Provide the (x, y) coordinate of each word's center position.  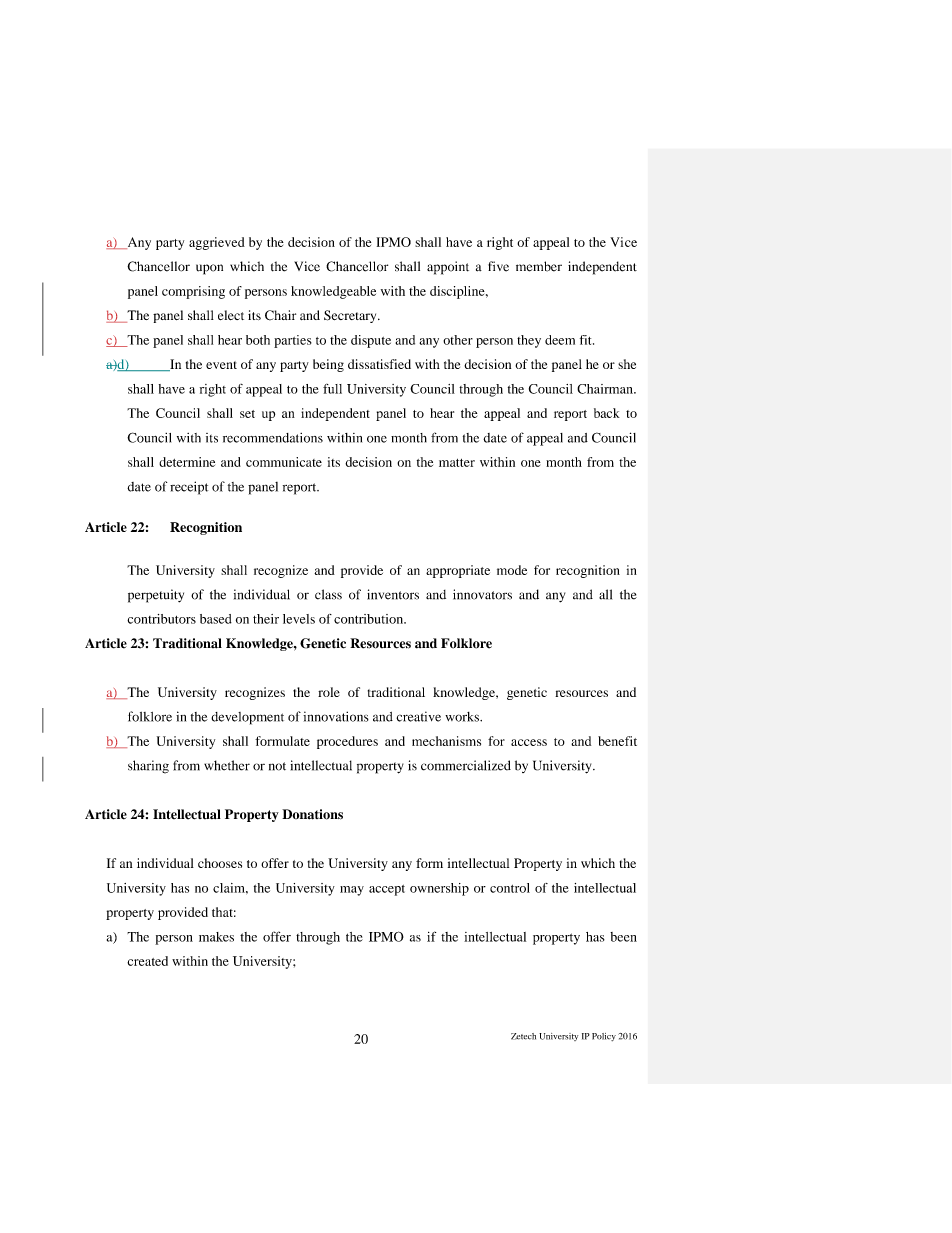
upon (209, 269)
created (147, 961)
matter (457, 463)
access (529, 742)
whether (227, 765)
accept (387, 890)
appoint (448, 268)
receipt (189, 488)
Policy (604, 1037)
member (539, 266)
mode (512, 570)
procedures (347, 742)
